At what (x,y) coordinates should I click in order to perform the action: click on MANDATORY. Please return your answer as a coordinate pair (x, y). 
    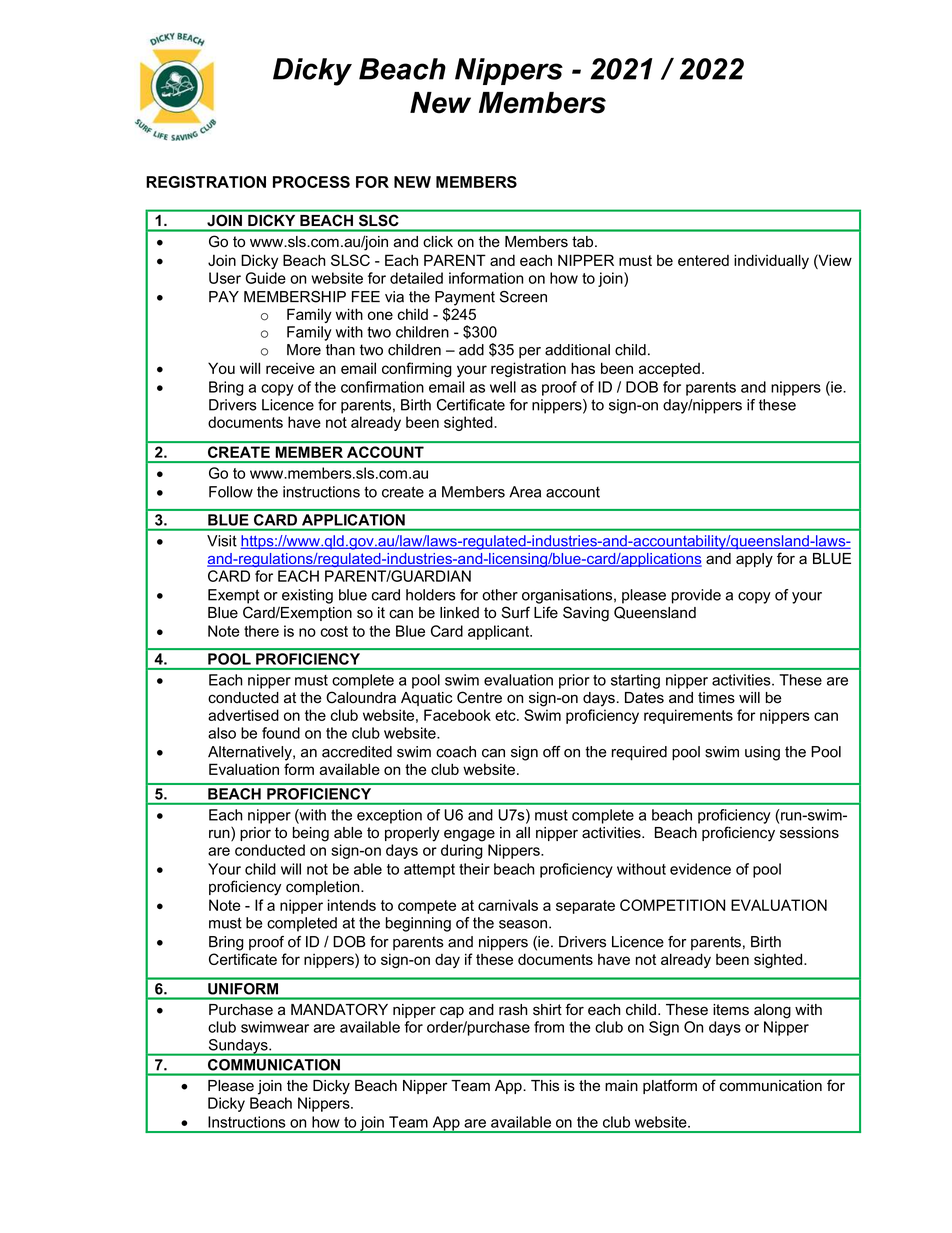
    Looking at the image, I should click on (339, 1009).
